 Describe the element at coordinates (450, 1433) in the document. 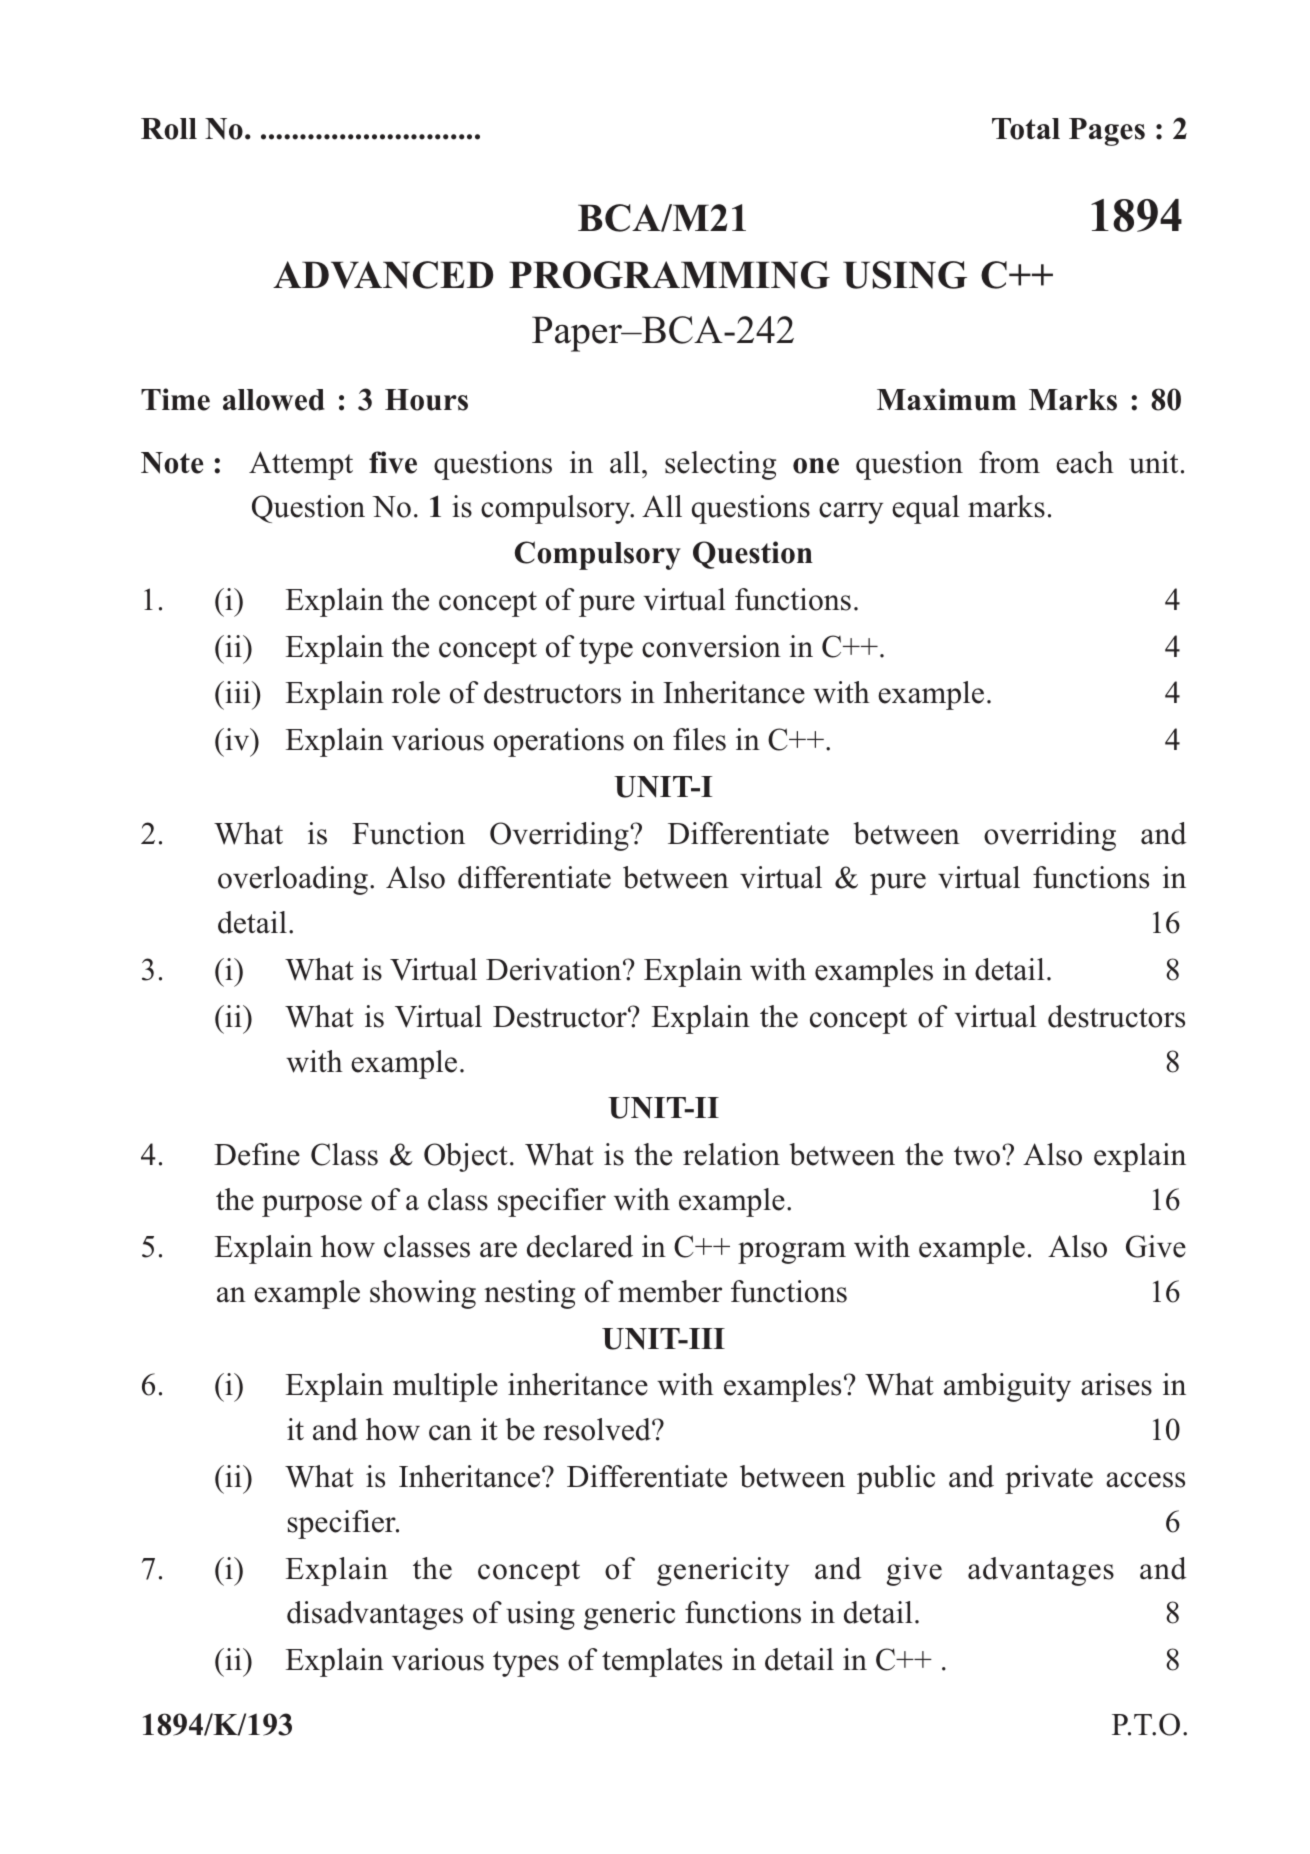

I see `can` at that location.
